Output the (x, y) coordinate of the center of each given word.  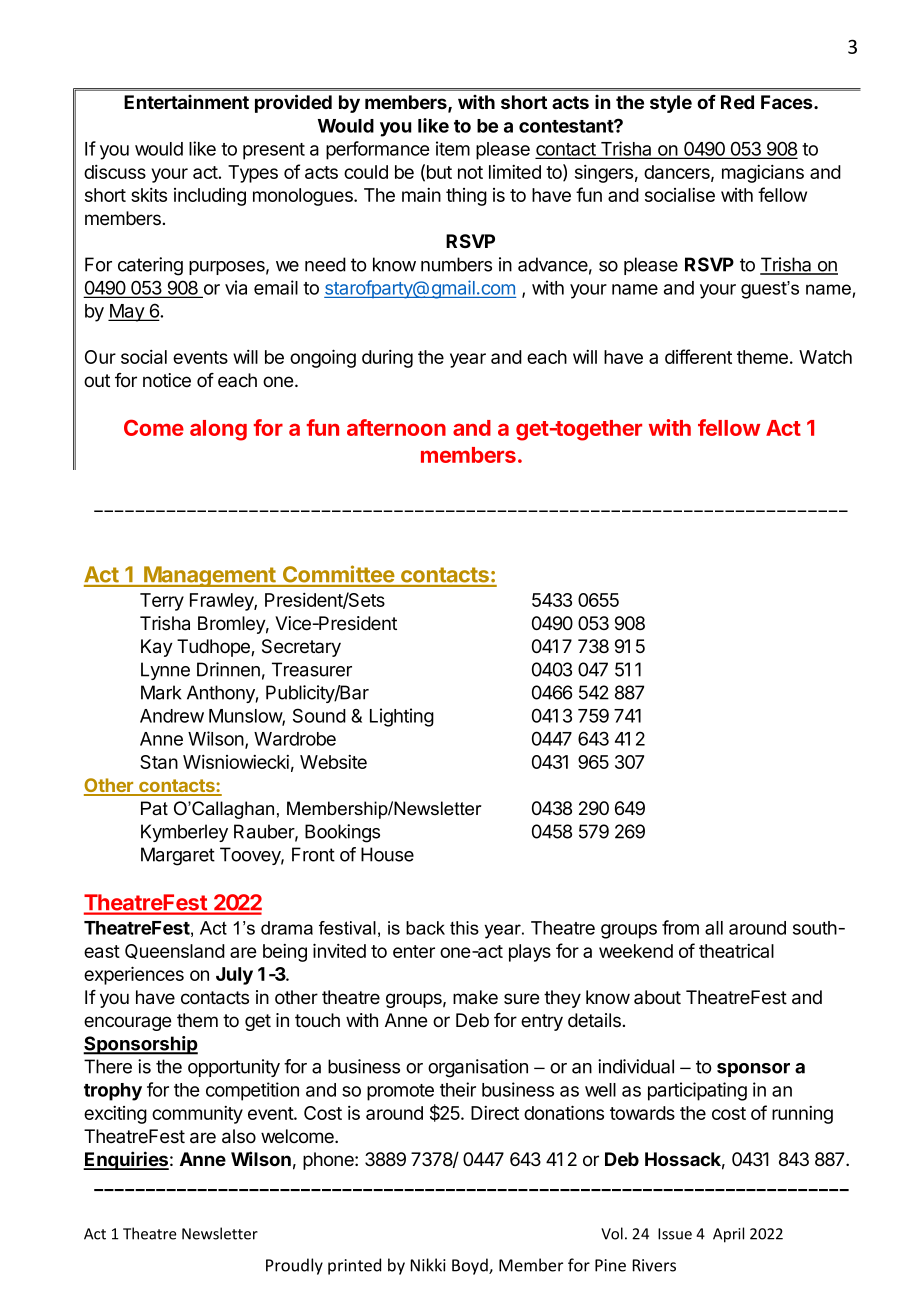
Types (253, 174)
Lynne (165, 671)
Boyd (471, 1266)
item (453, 148)
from (680, 927)
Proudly (294, 1266)
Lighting (402, 717)
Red (737, 102)
